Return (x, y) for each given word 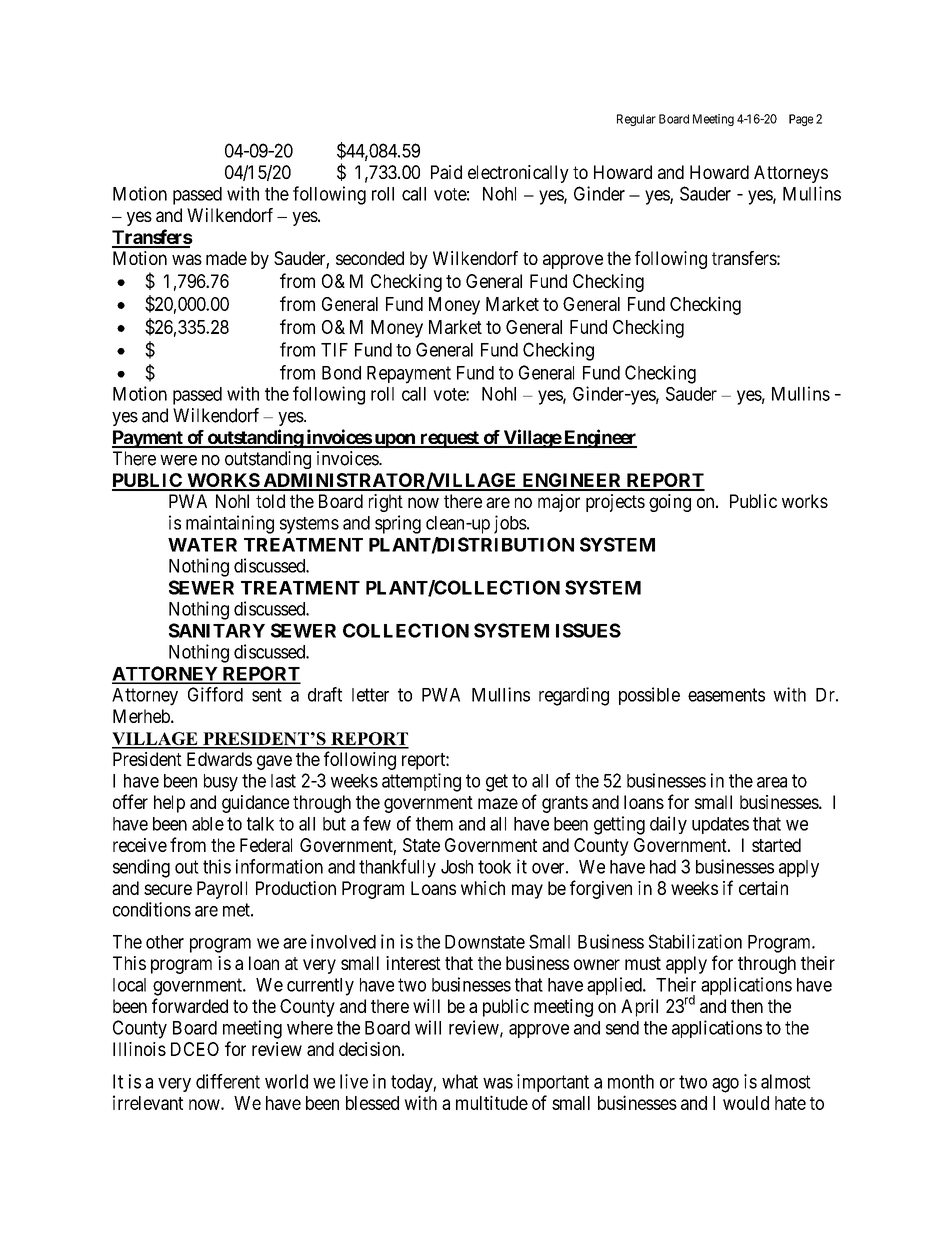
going (670, 503)
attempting (421, 782)
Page (801, 120)
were (178, 460)
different (228, 1081)
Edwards (219, 759)
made (226, 258)
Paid (446, 172)
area (772, 782)
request (449, 439)
